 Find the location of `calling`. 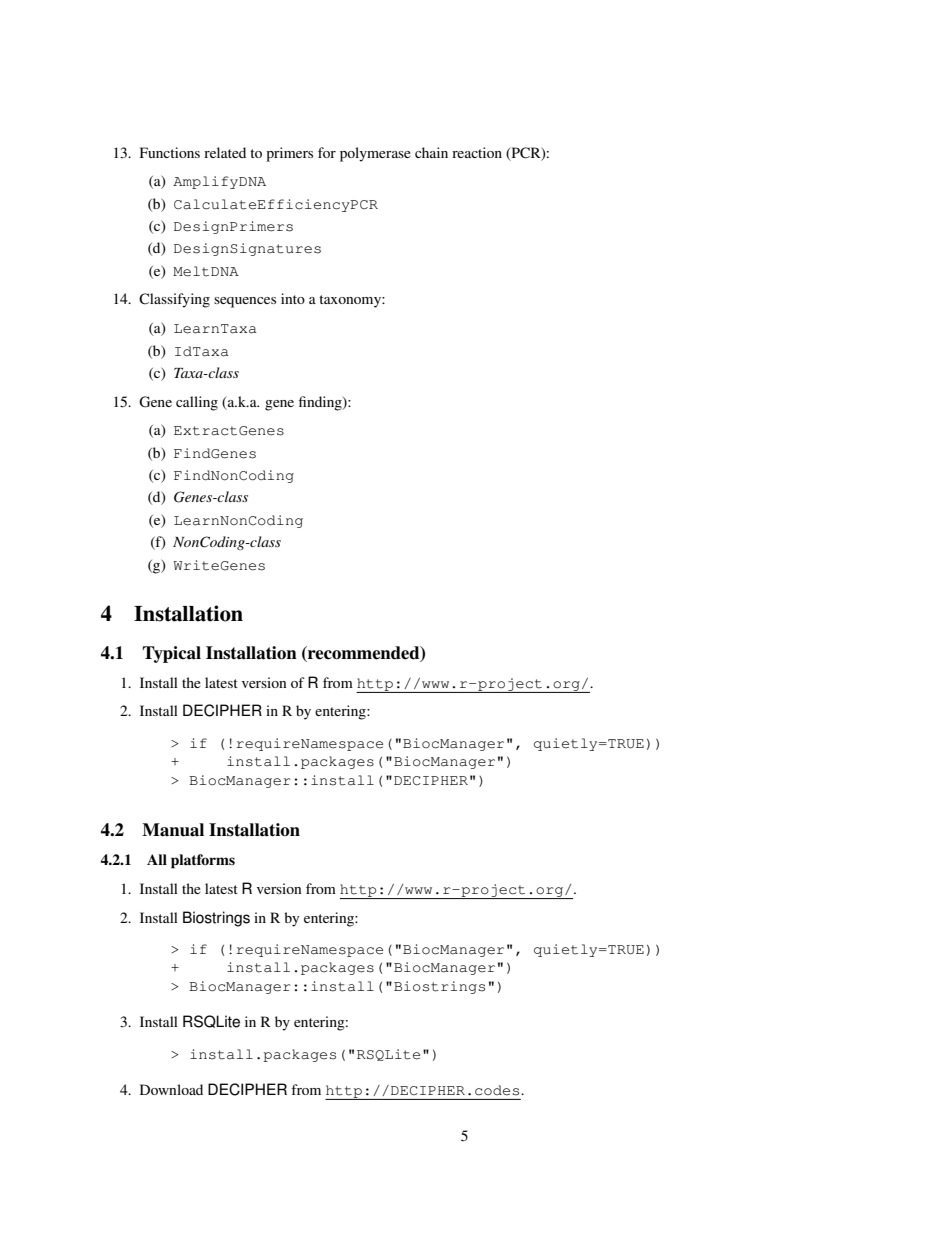

calling is located at coordinates (197, 403).
